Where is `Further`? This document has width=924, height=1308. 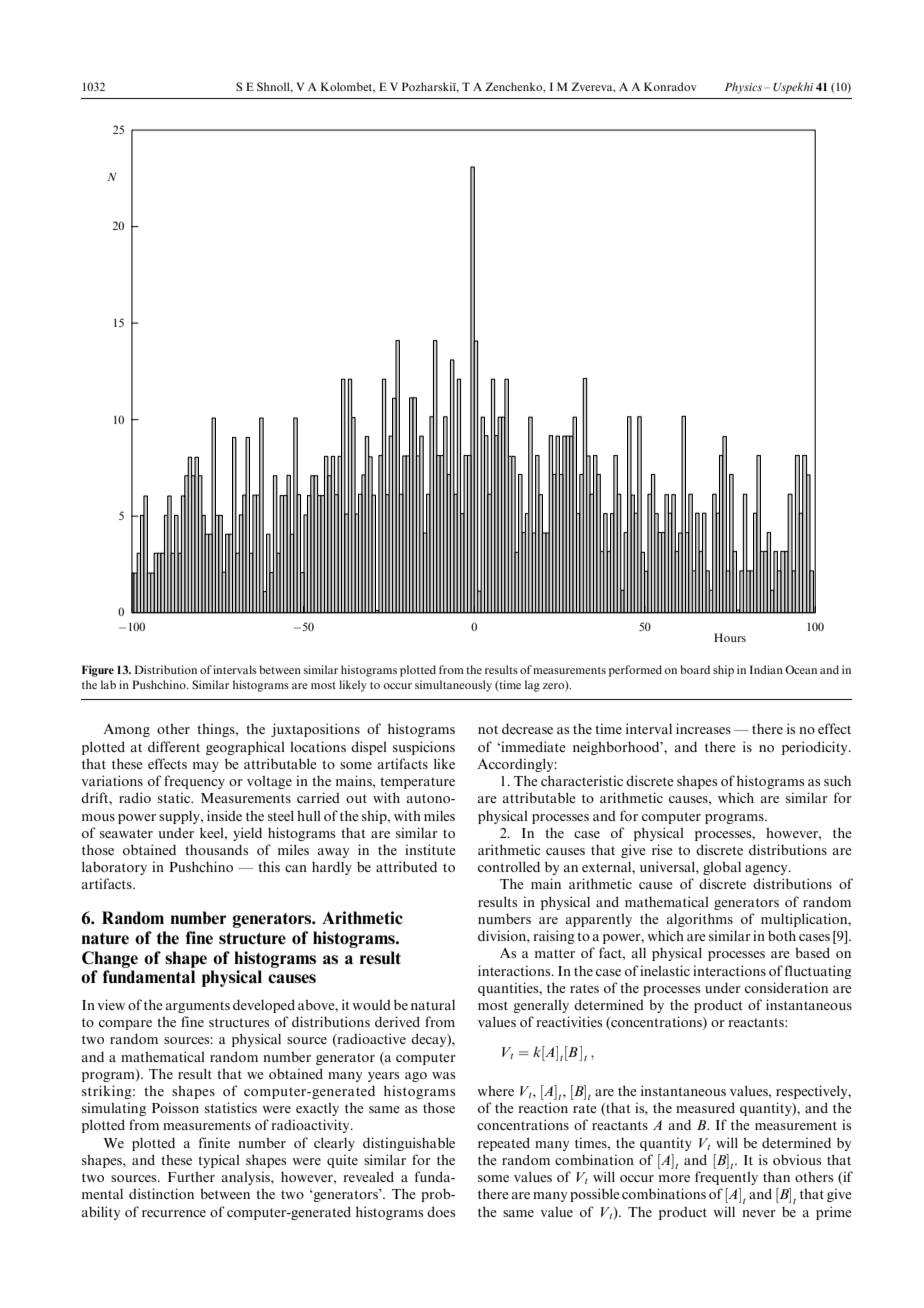
Further is located at coordinates (191, 1176).
